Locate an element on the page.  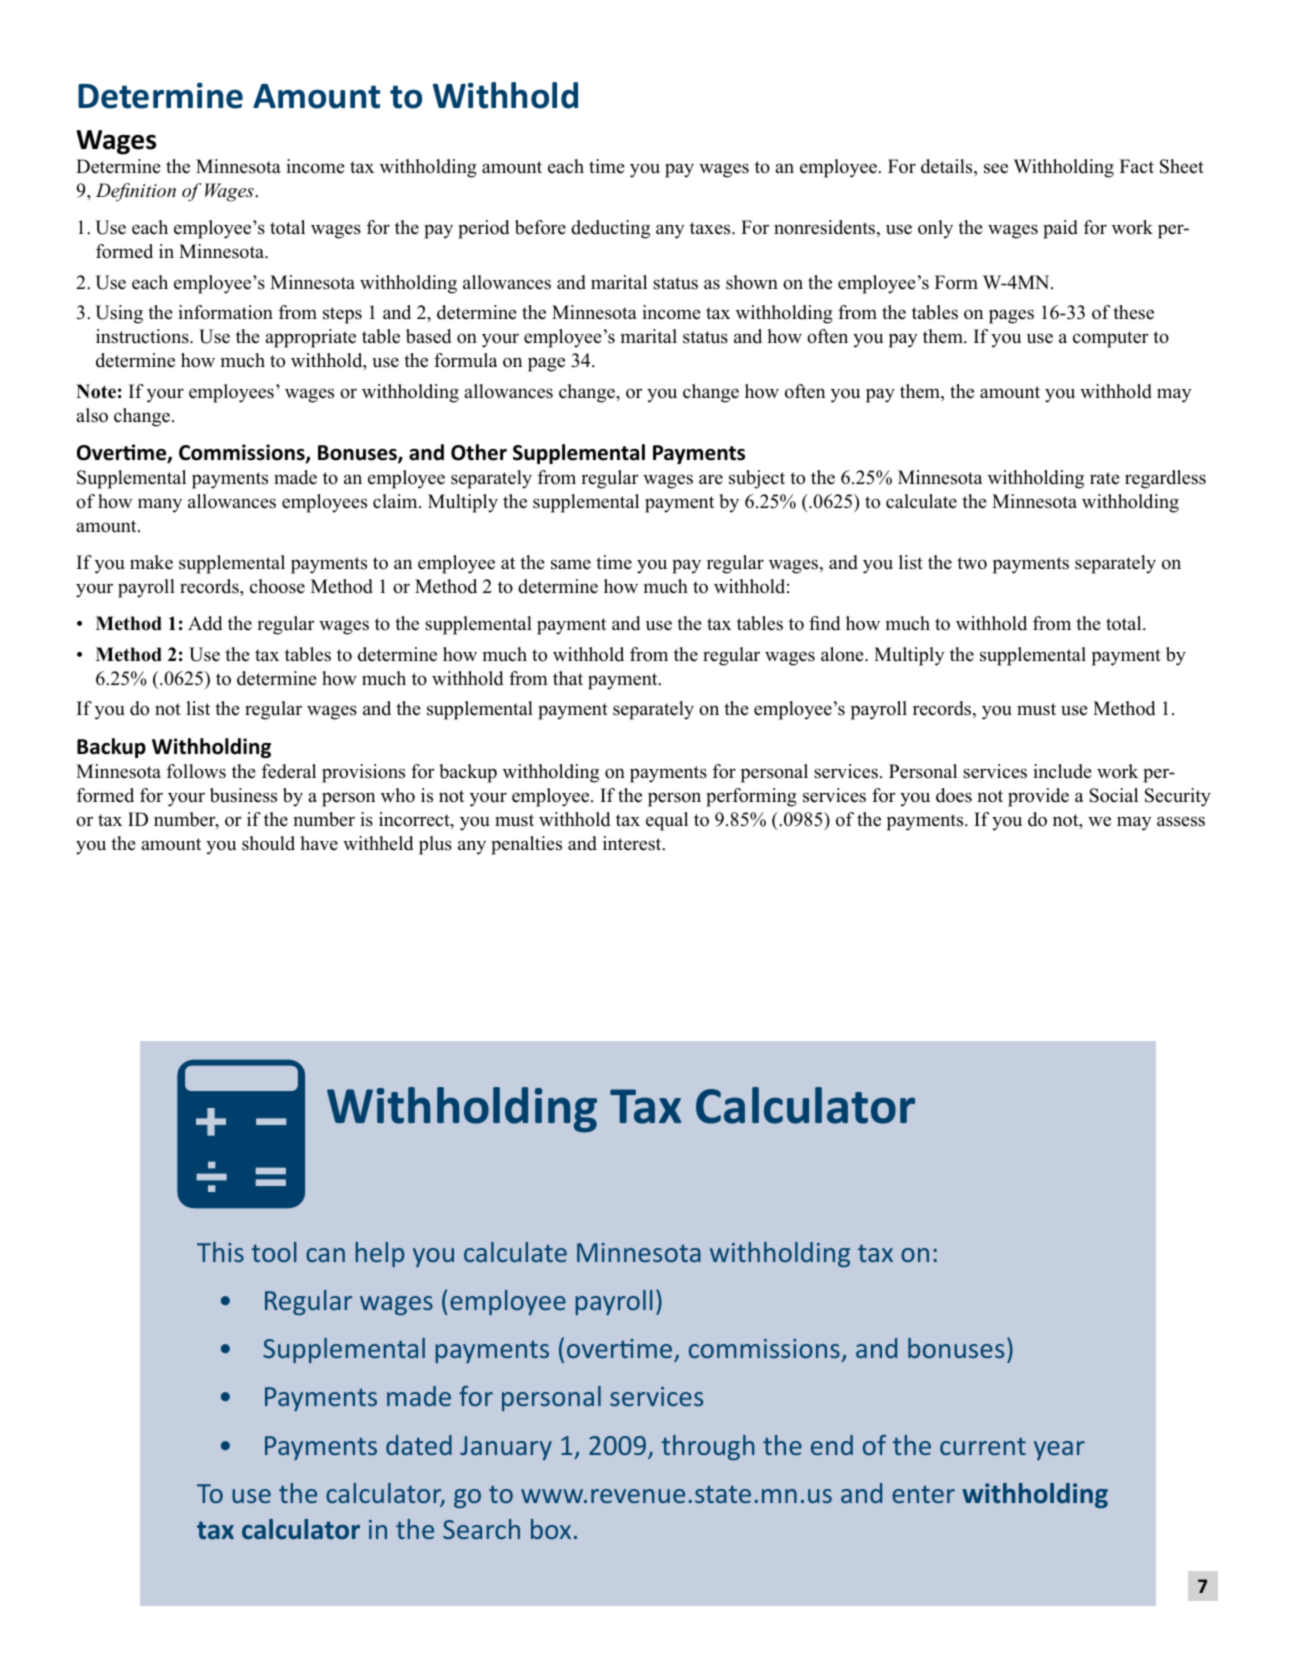
provide is located at coordinates (1038, 797).
